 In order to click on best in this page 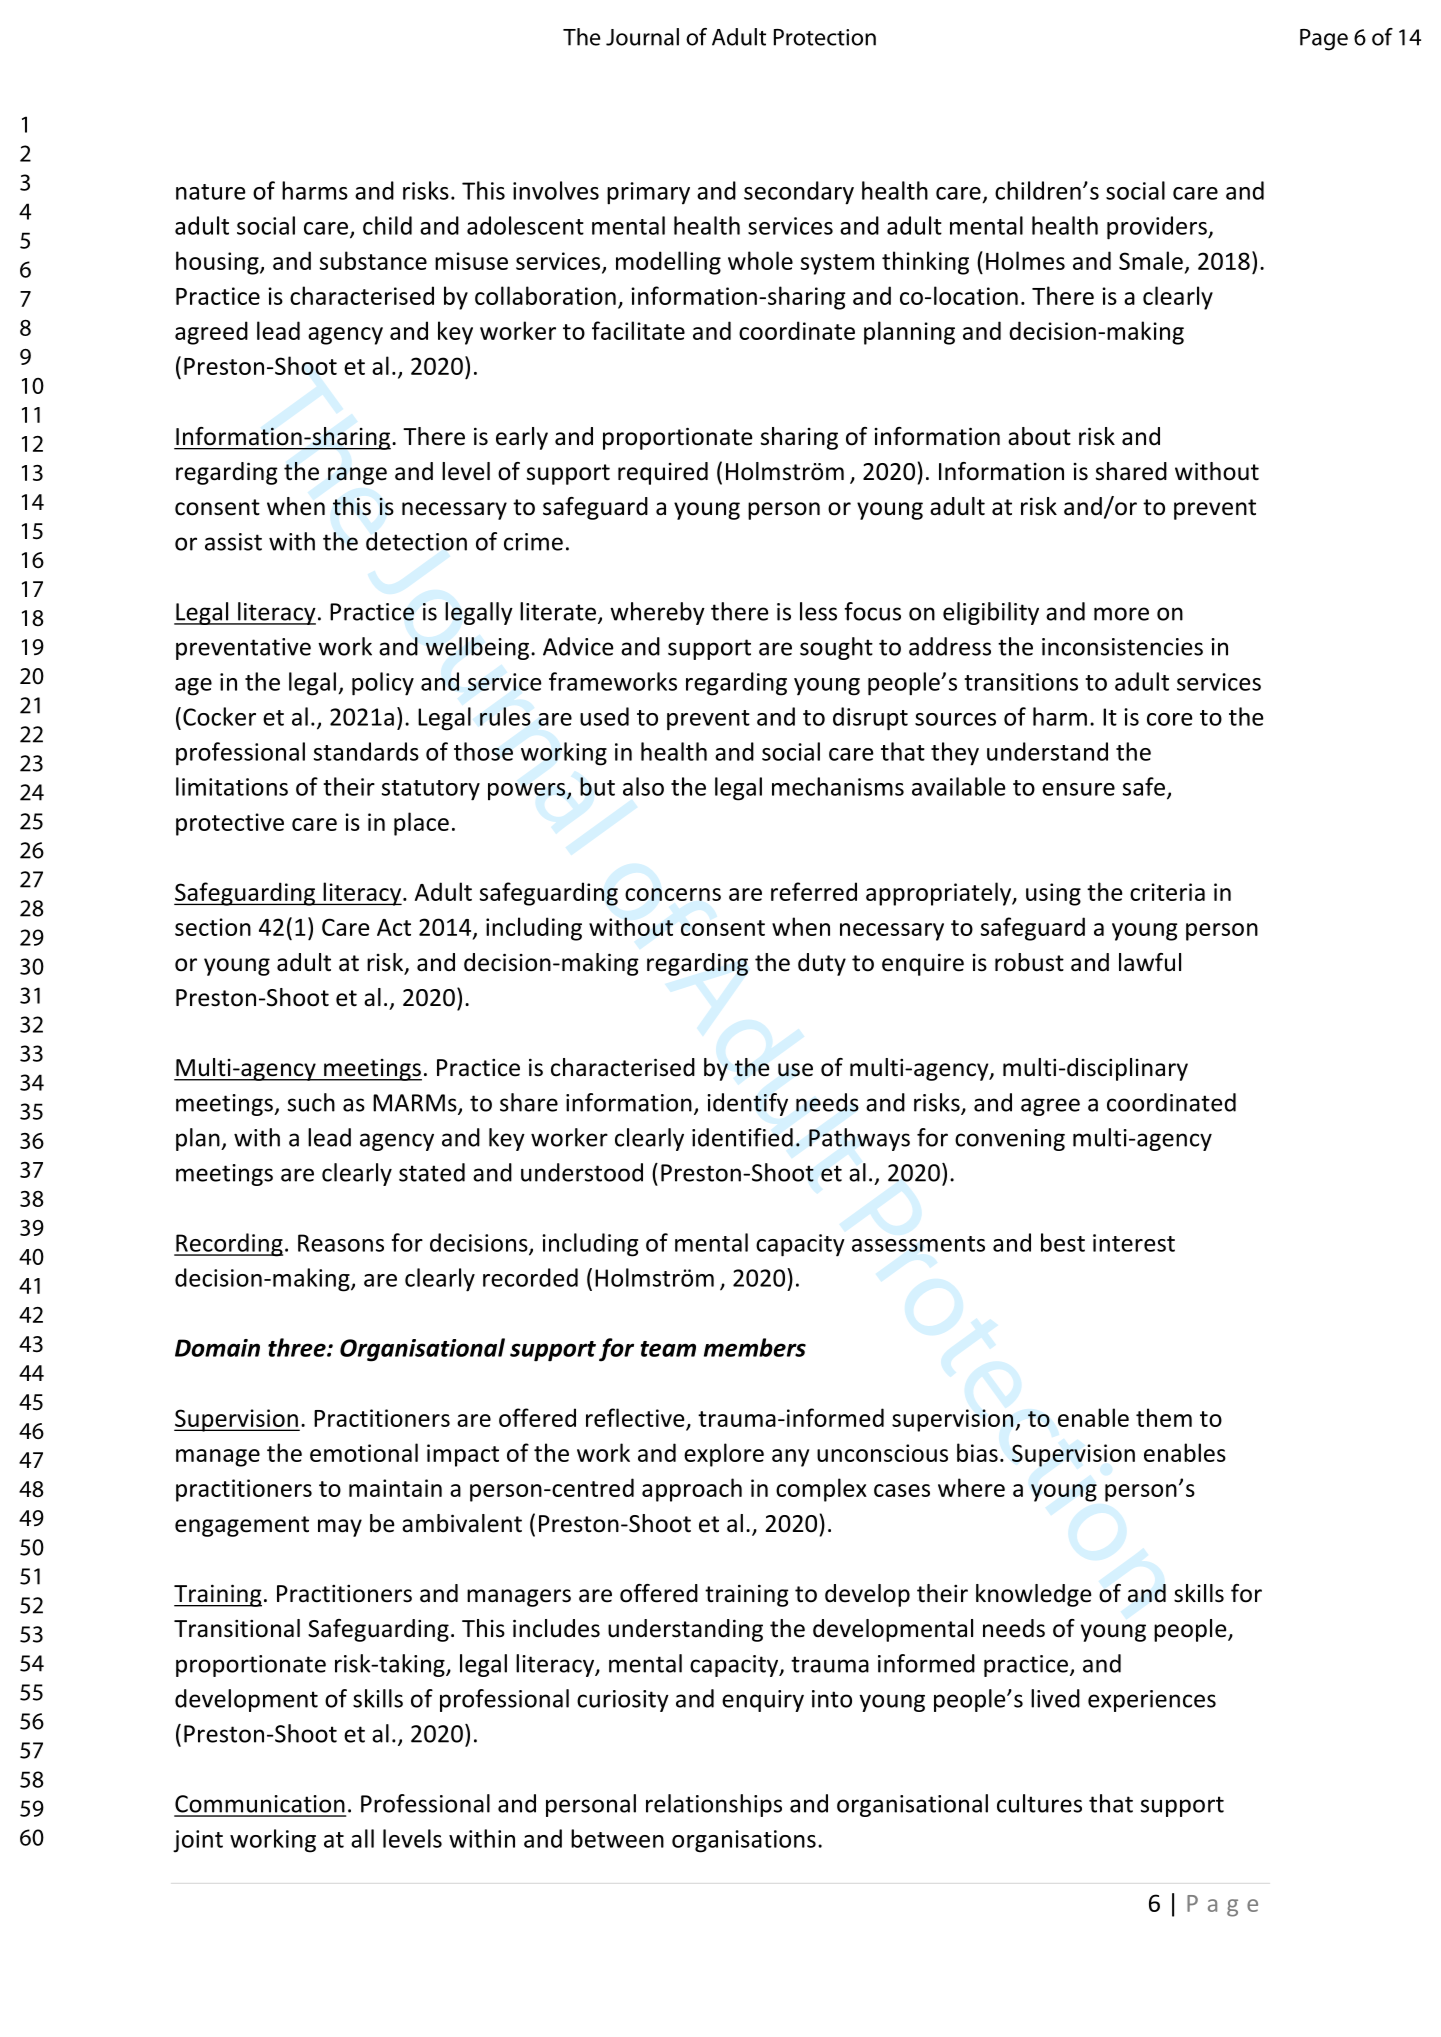, I will do `click(1063, 1242)`.
